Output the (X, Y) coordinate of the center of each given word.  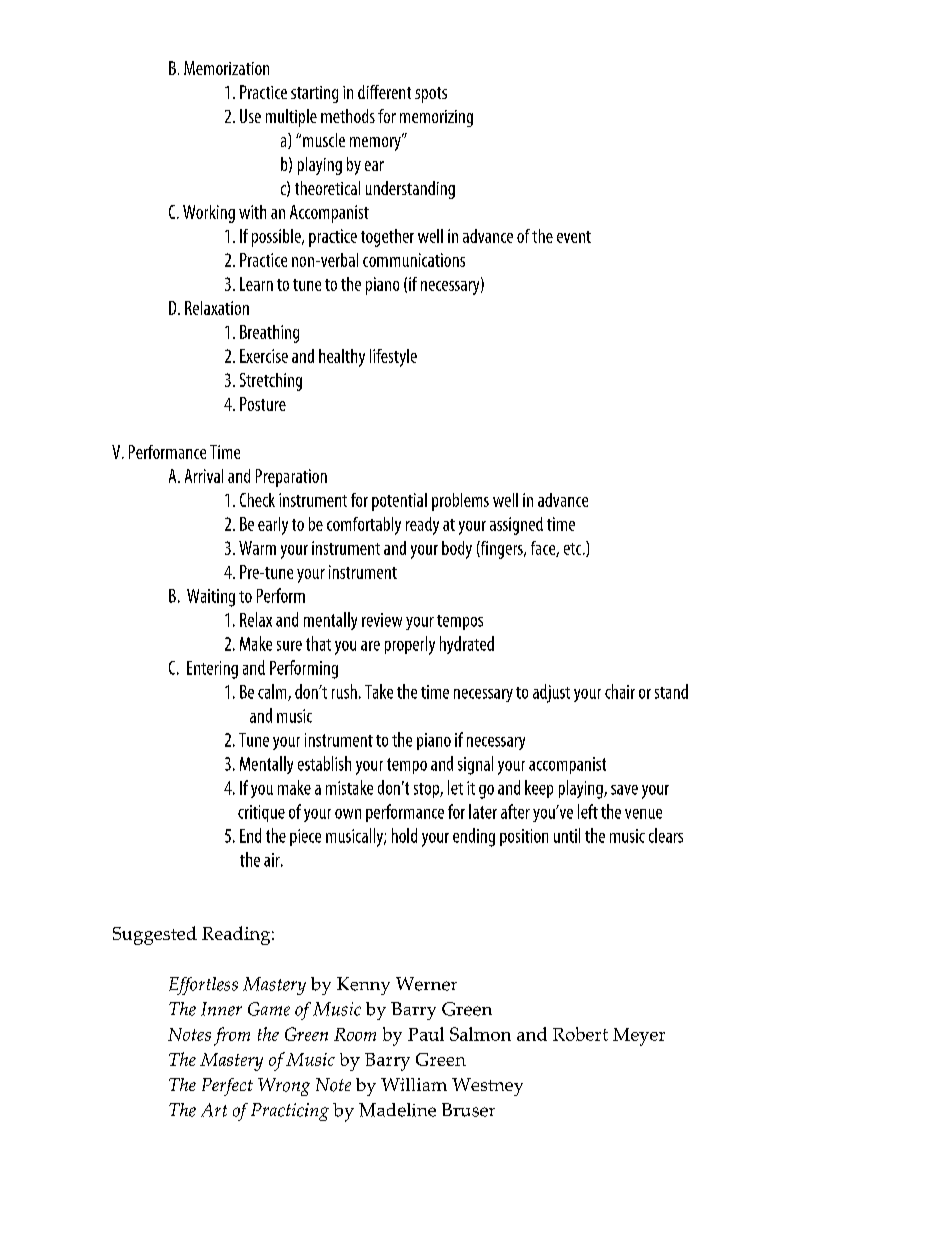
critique (261, 813)
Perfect (227, 1087)
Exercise (264, 356)
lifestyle (393, 358)
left (588, 811)
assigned (516, 526)
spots (431, 95)
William (414, 1084)
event (574, 237)
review (382, 620)
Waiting (211, 598)
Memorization (226, 68)
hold (404, 835)
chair (620, 691)
